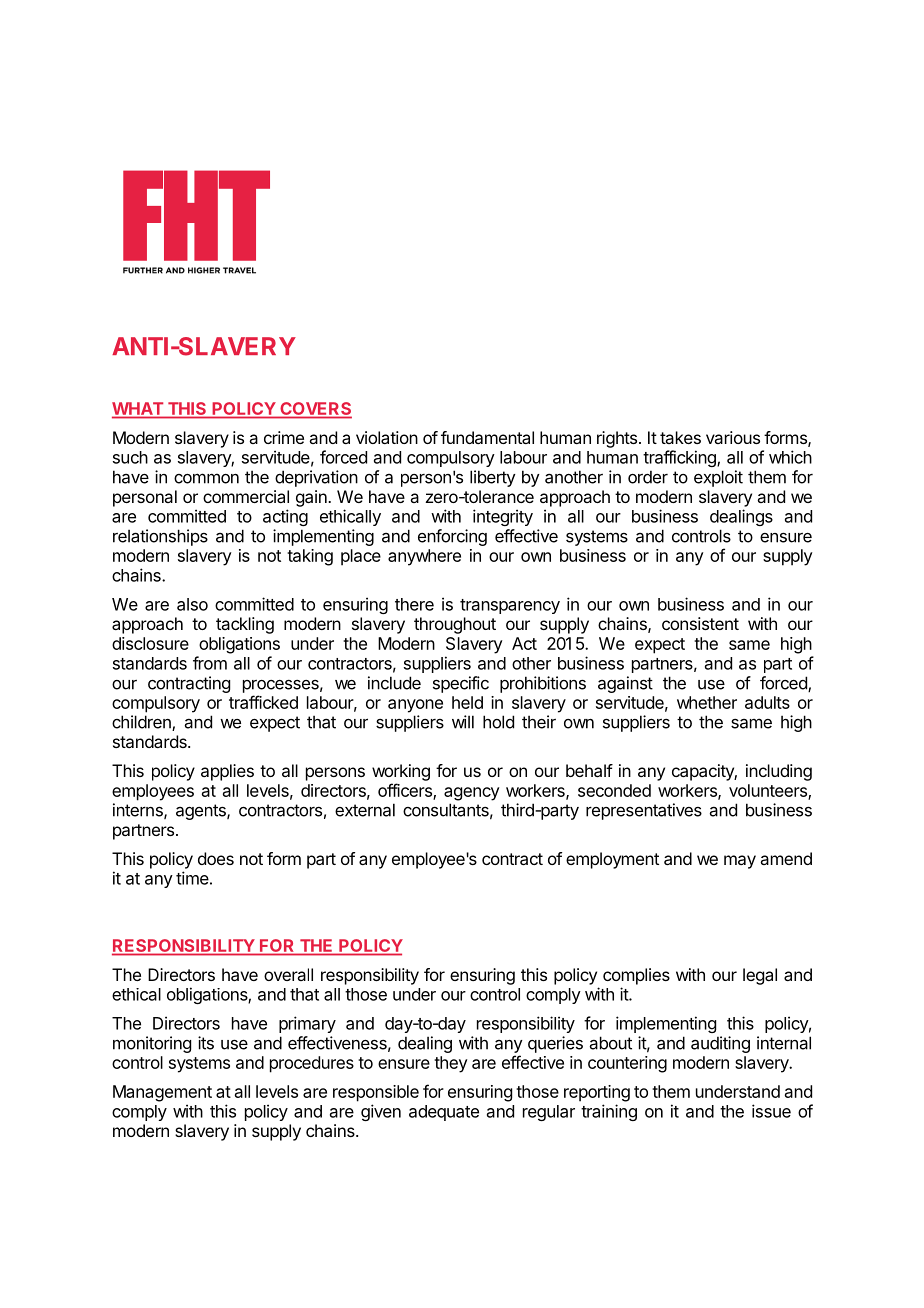 The height and width of the document is (1308, 924). Describe the element at coordinates (206, 478) in the document. I see `common` at that location.
